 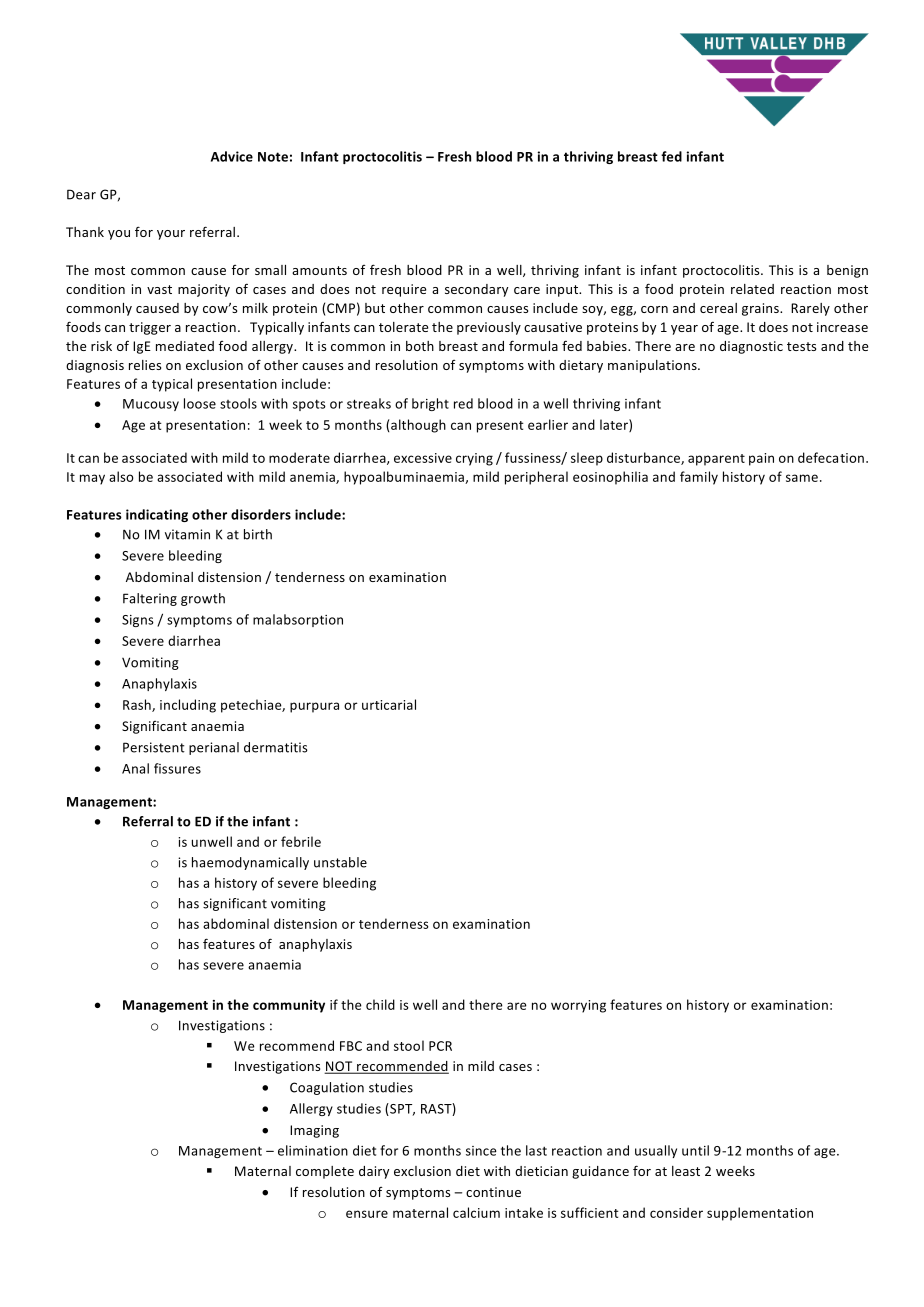 What do you see at coordinates (313, 1150) in the screenshot?
I see `elimination` at bounding box center [313, 1150].
